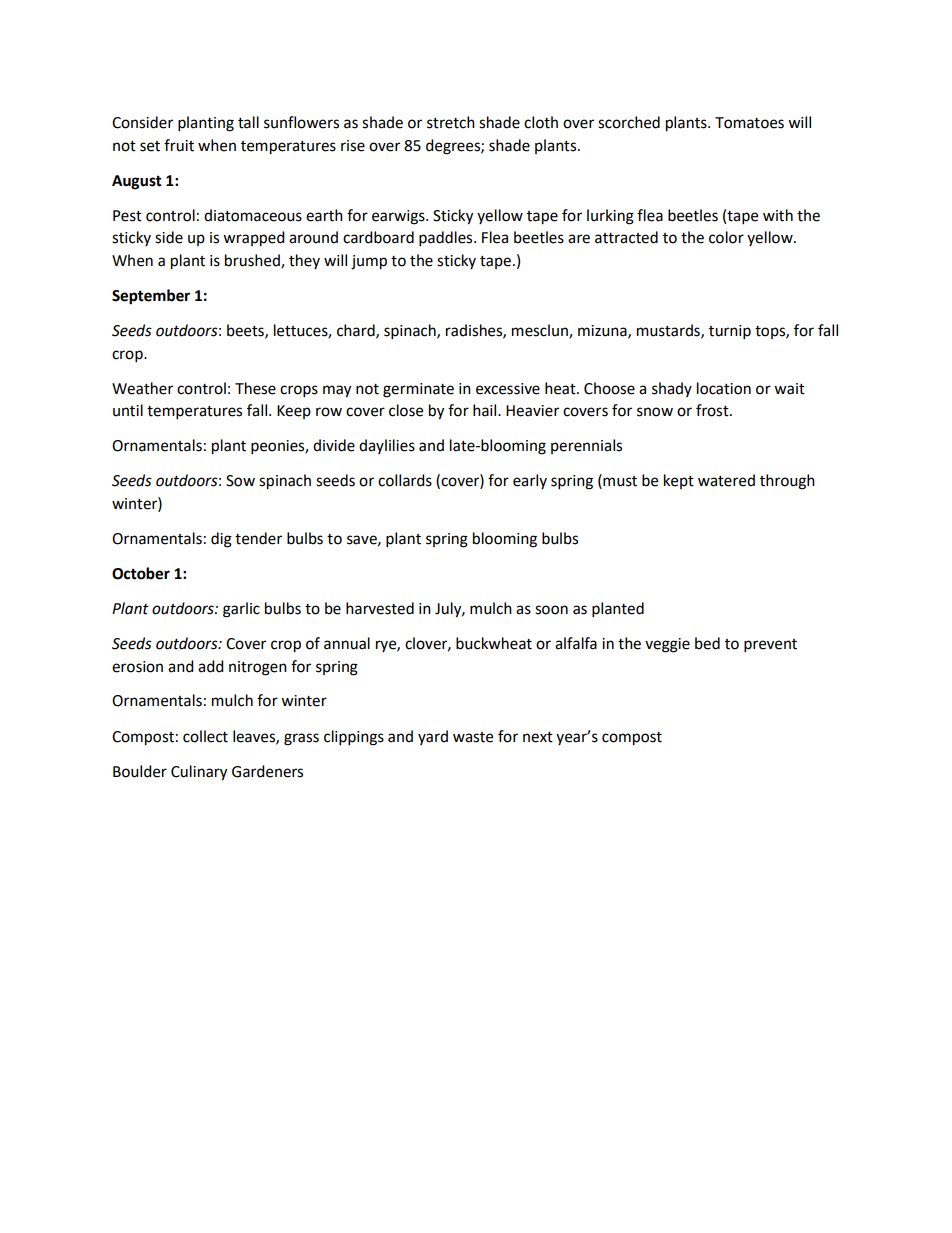 Image resolution: width=952 pixels, height=1233 pixels. I want to click on watered, so click(726, 480).
